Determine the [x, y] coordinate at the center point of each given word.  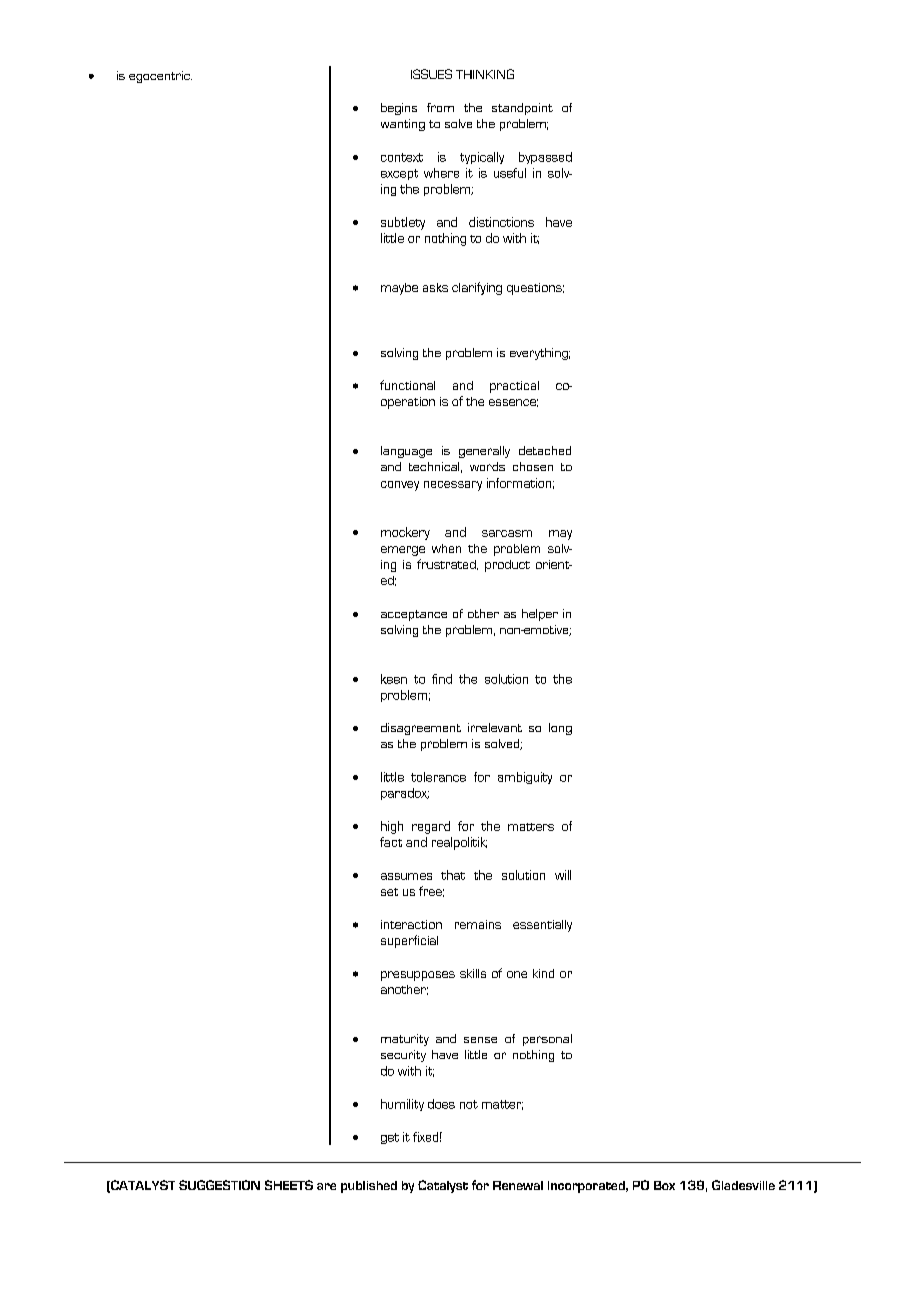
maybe [399, 289]
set [389, 892]
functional [407, 385]
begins [399, 109]
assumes [406, 876]
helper [540, 615]
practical [514, 387]
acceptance [414, 615]
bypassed [545, 158]
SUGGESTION [219, 1185]
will [563, 875]
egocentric [160, 77]
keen [394, 679]
